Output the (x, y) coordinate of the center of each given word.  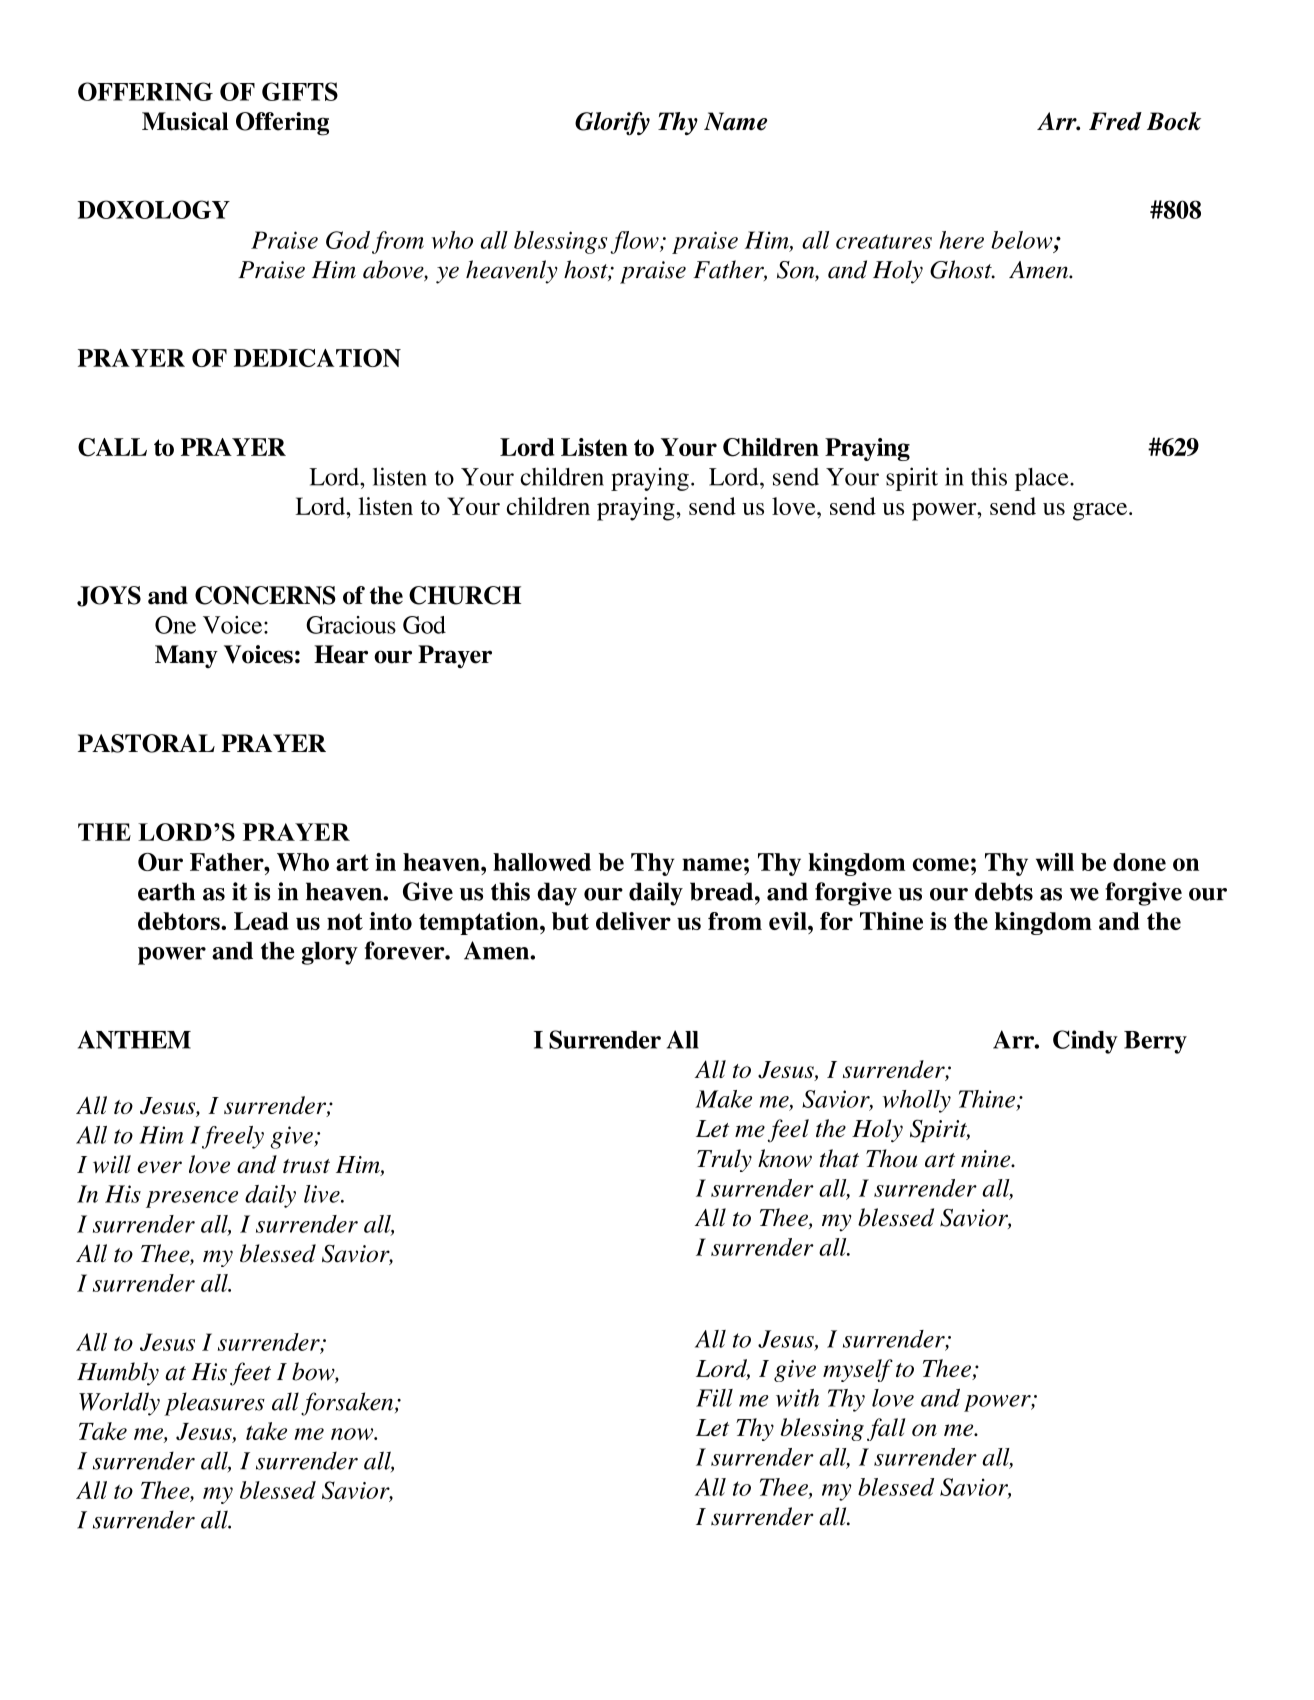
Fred (1115, 121)
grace (1101, 512)
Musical (185, 121)
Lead (261, 921)
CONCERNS (265, 595)
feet (250, 1374)
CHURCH (465, 595)
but (570, 921)
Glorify (612, 123)
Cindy (1085, 1042)
